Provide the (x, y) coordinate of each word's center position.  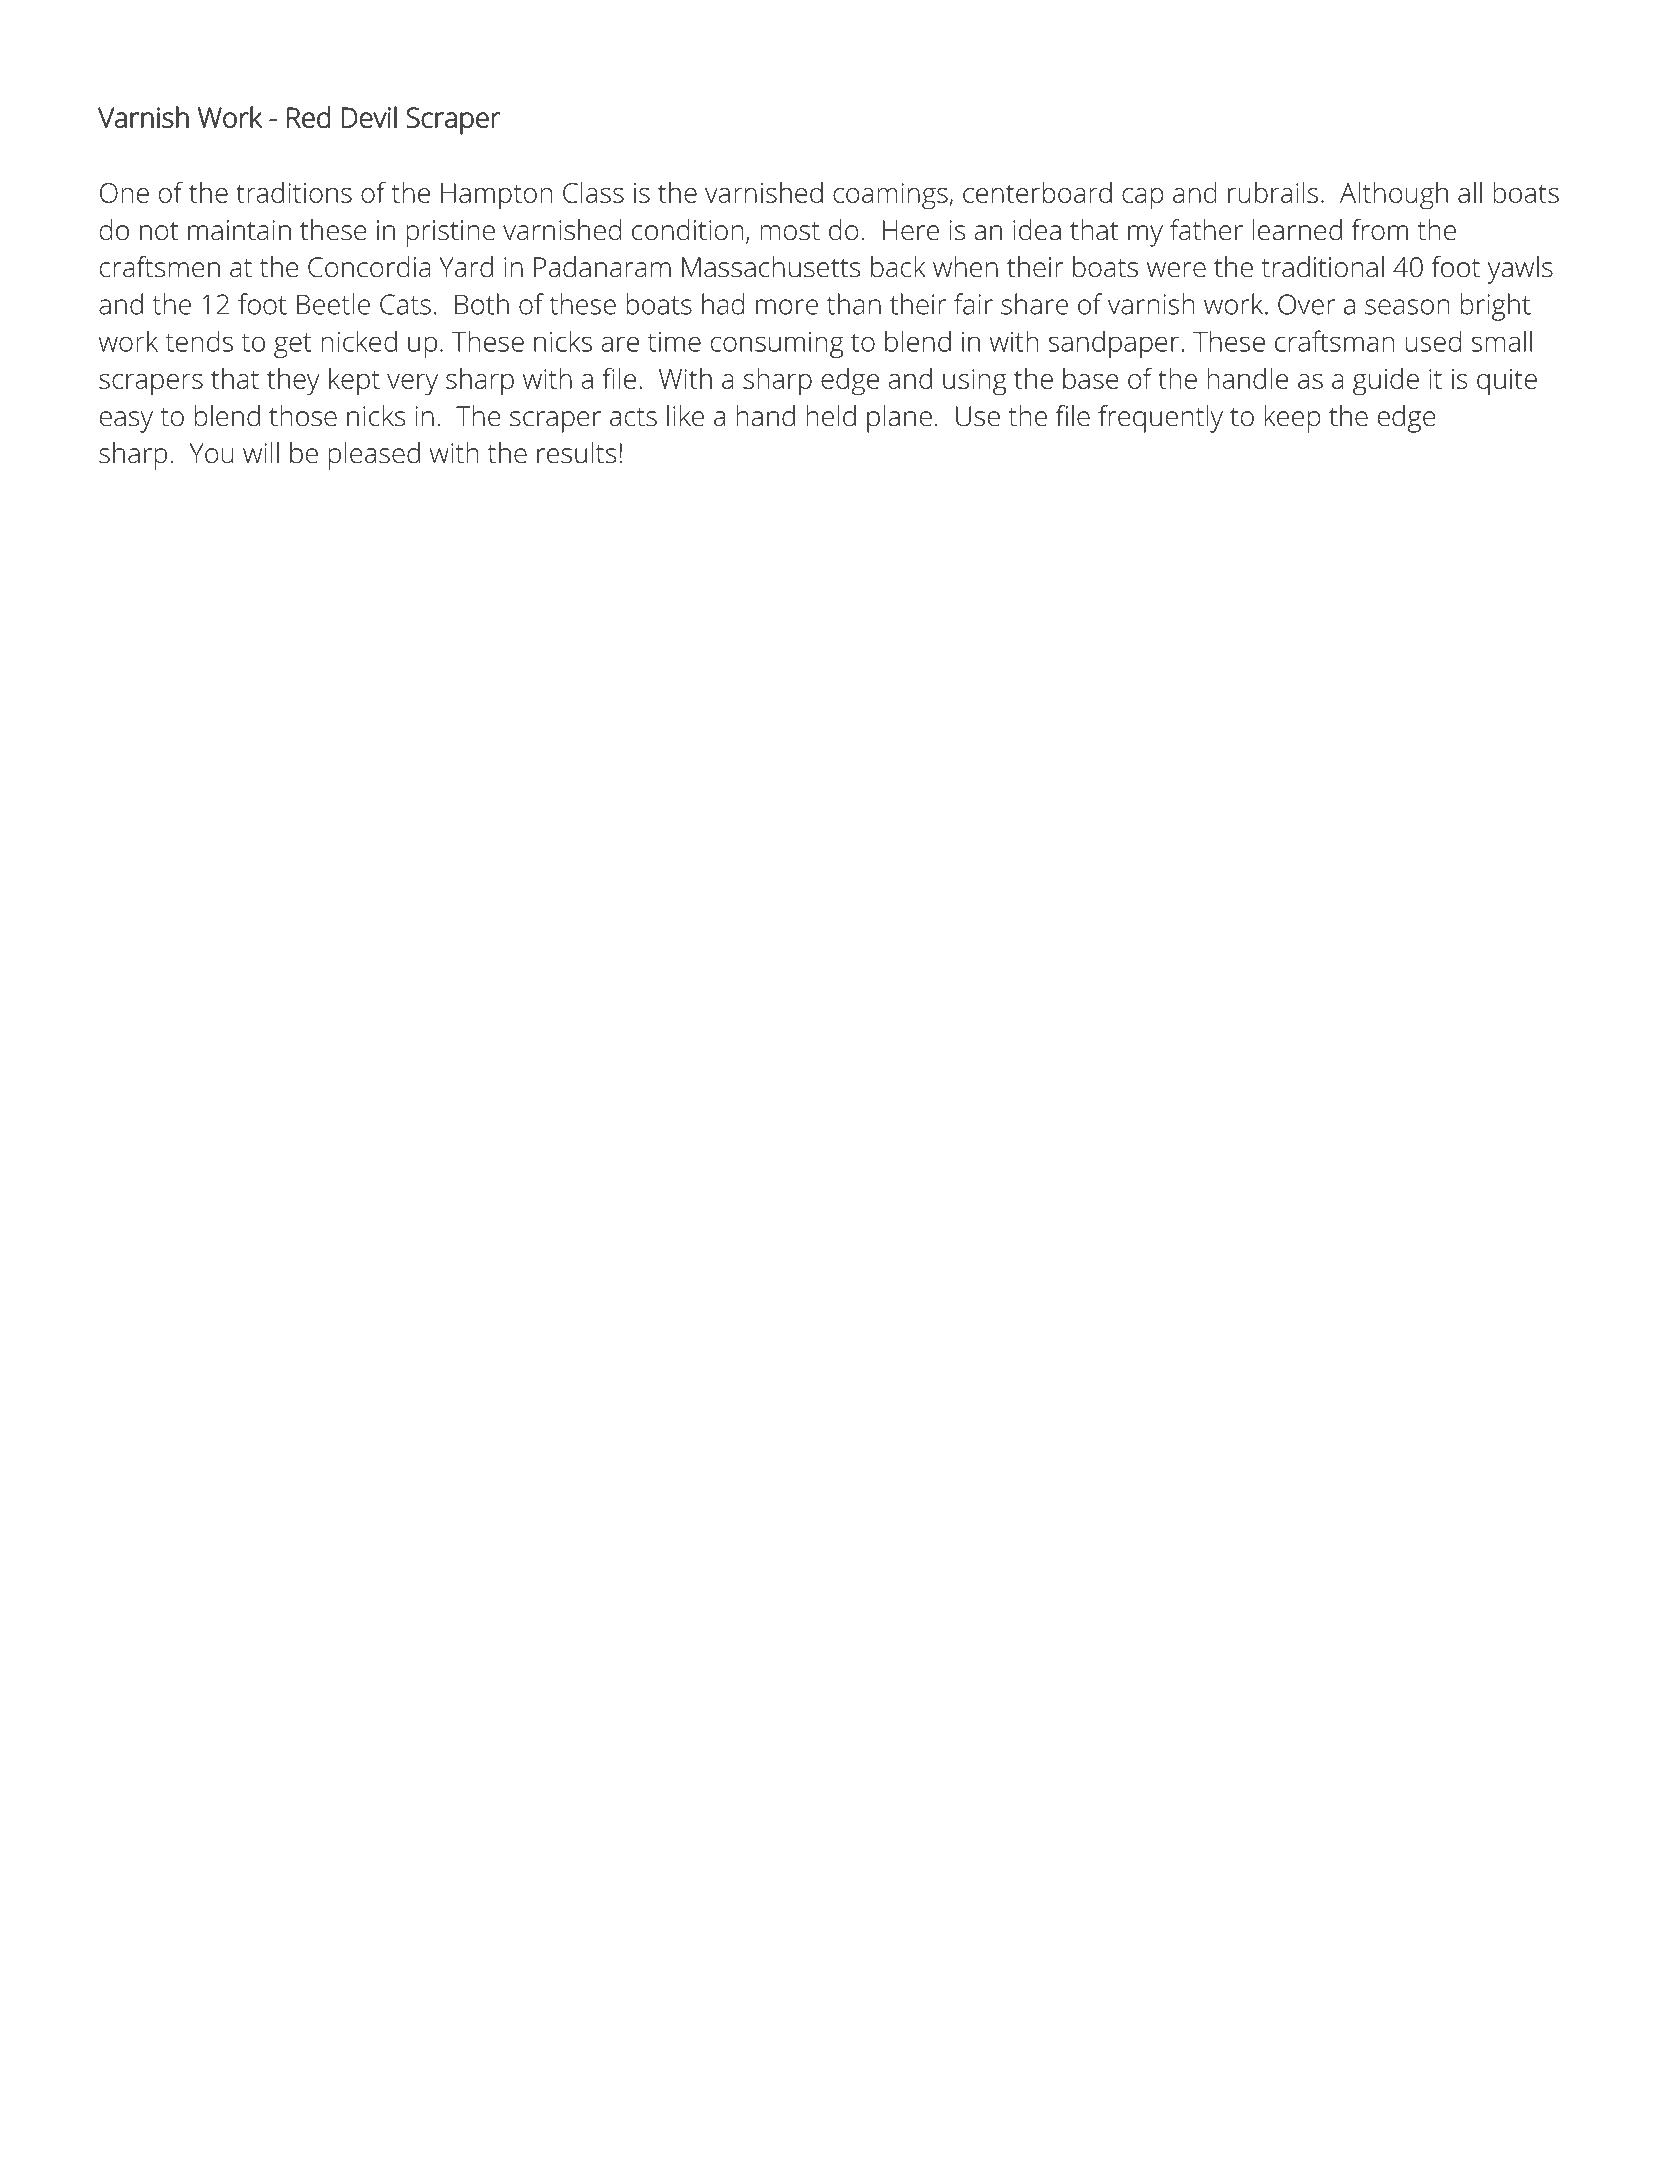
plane (899, 419)
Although (1394, 196)
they (293, 382)
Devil (369, 117)
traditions (294, 192)
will (261, 452)
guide (1386, 382)
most (790, 231)
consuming (777, 345)
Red (309, 117)
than (854, 304)
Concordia (369, 267)
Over (1307, 304)
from (1379, 230)
